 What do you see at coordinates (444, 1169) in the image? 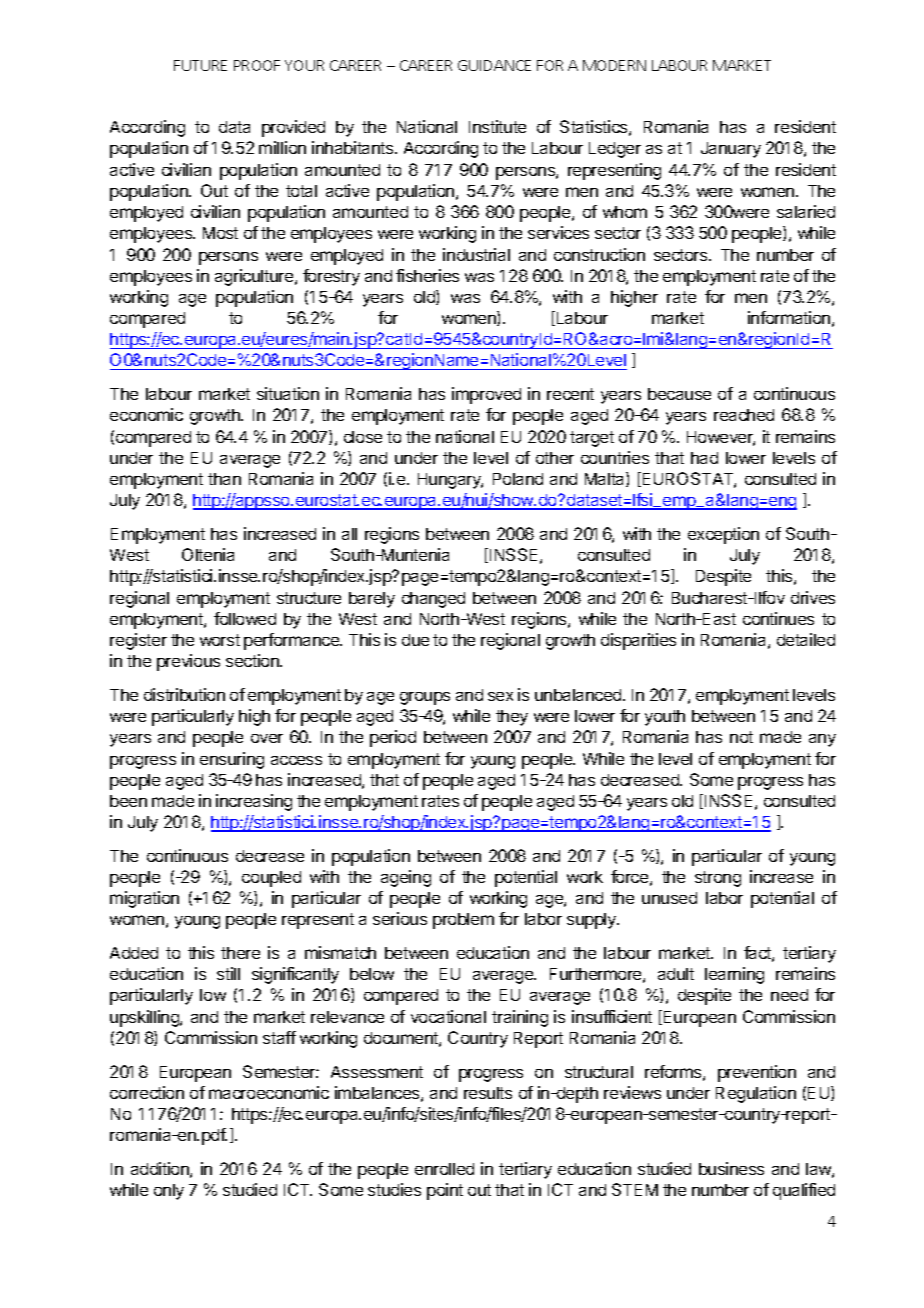
I see `enrolled` at bounding box center [444, 1169].
